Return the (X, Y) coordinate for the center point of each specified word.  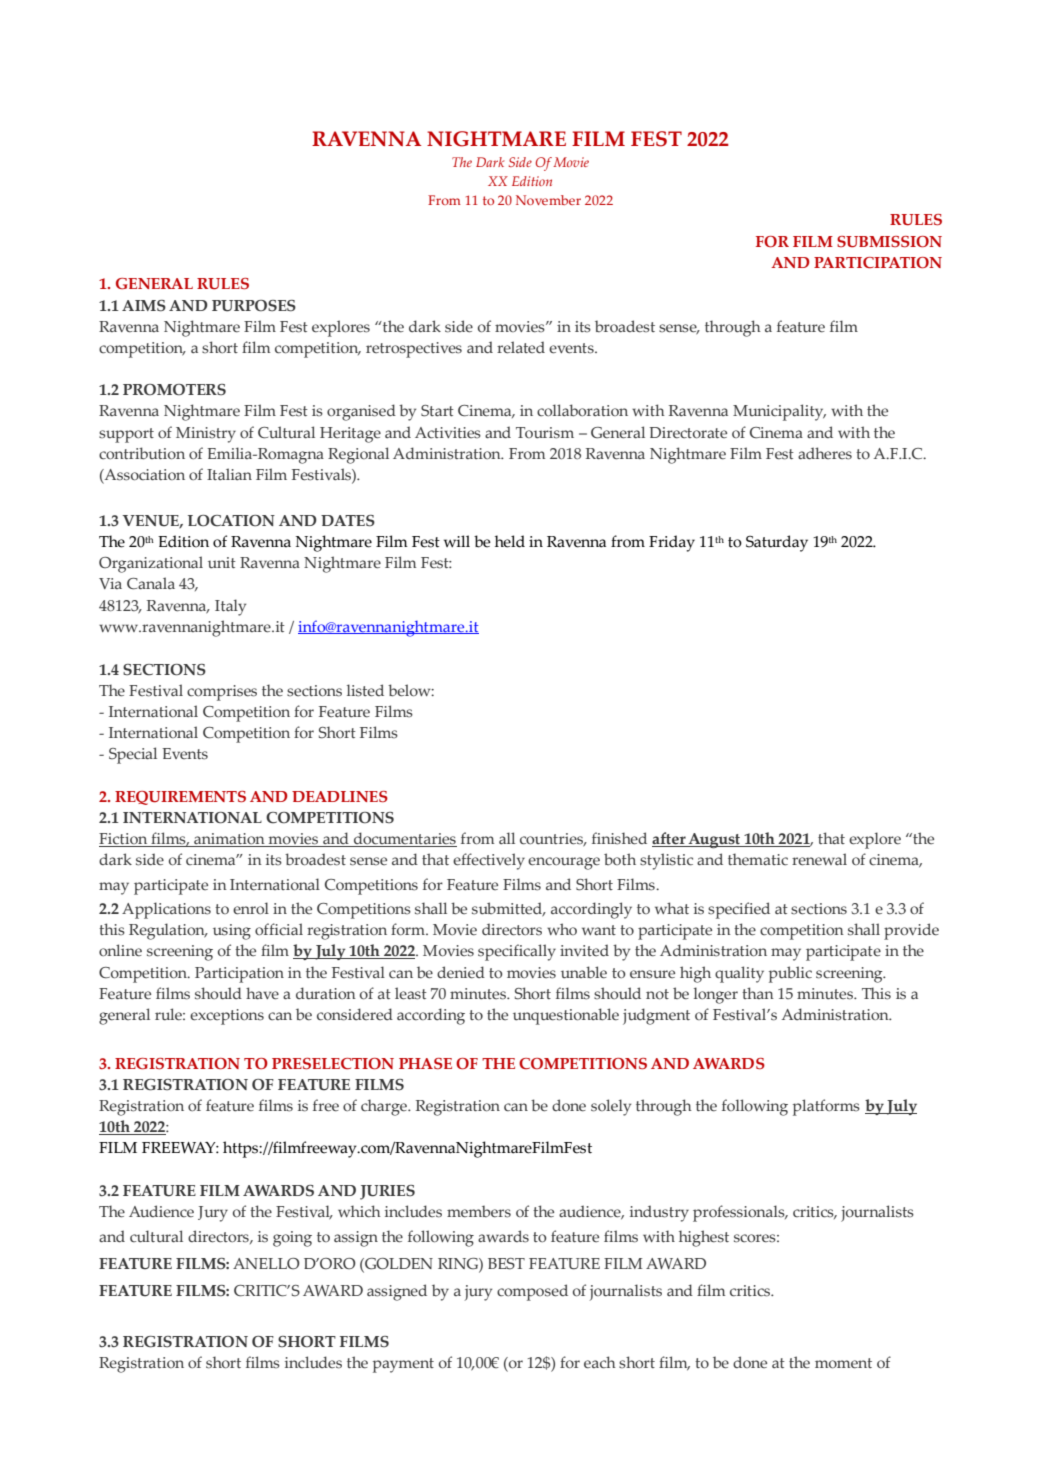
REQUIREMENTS (180, 798)
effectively (489, 861)
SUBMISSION (889, 242)
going (292, 1239)
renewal (819, 859)
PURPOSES (254, 306)
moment (843, 1363)
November (548, 200)
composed (532, 1292)
